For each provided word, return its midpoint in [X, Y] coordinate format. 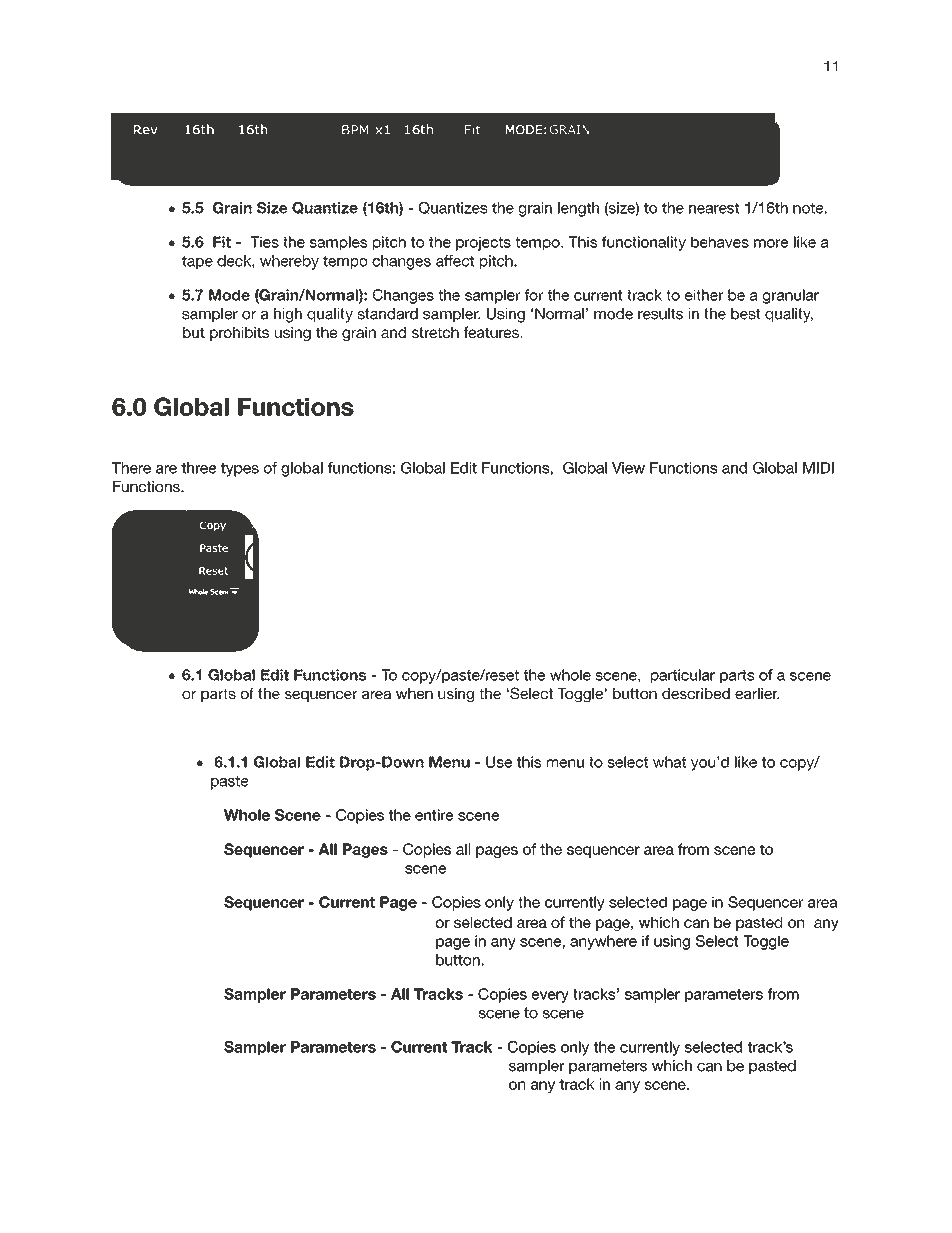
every [550, 997]
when [414, 693]
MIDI [818, 468]
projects [483, 243]
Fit [222, 242]
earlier [757, 693]
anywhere [603, 942]
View [628, 468]
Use [499, 762]
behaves [720, 242]
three [198, 468]
